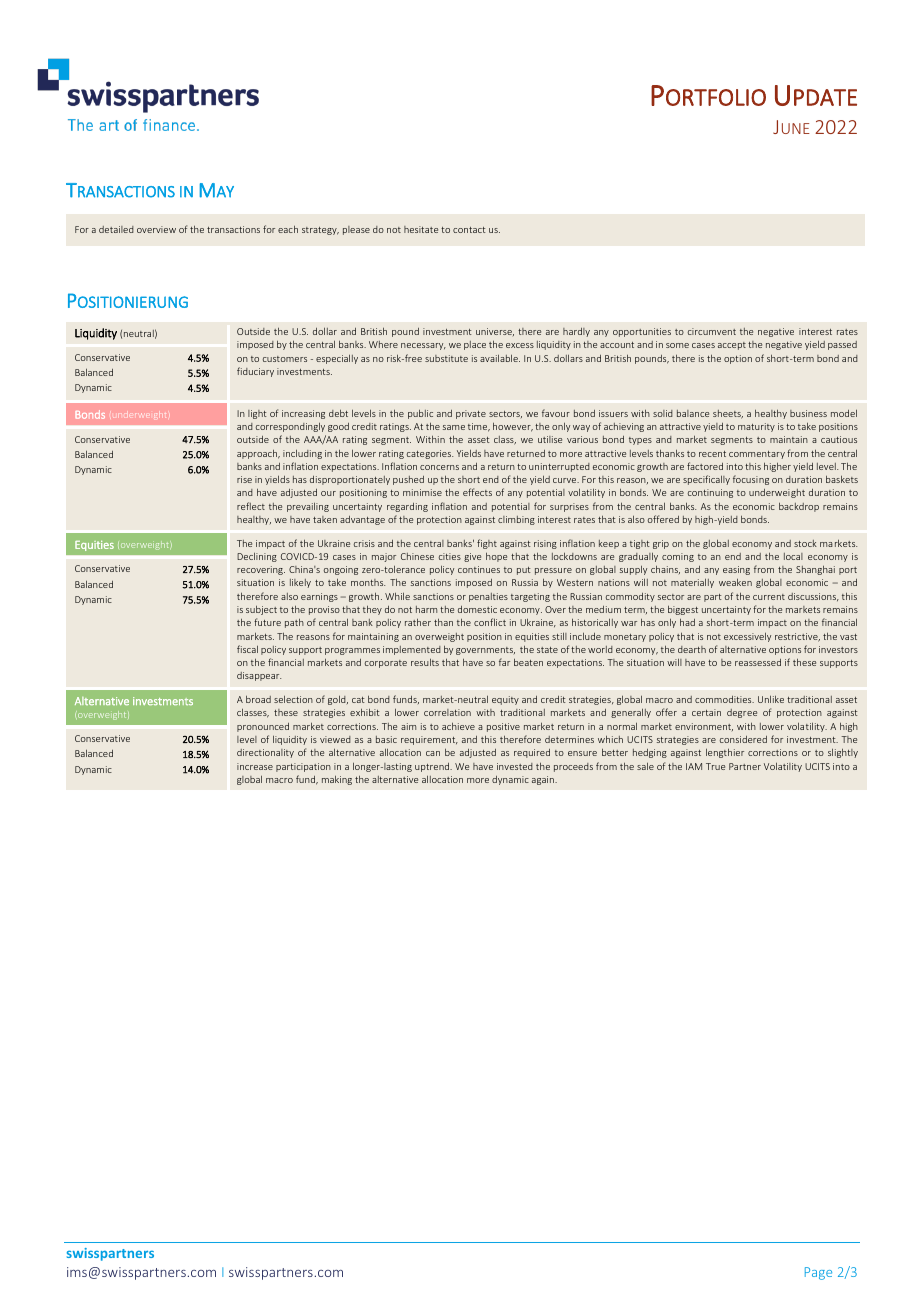 Image resolution: width=924 pixels, height=1308 pixels. I want to click on Page, so click(818, 1273).
